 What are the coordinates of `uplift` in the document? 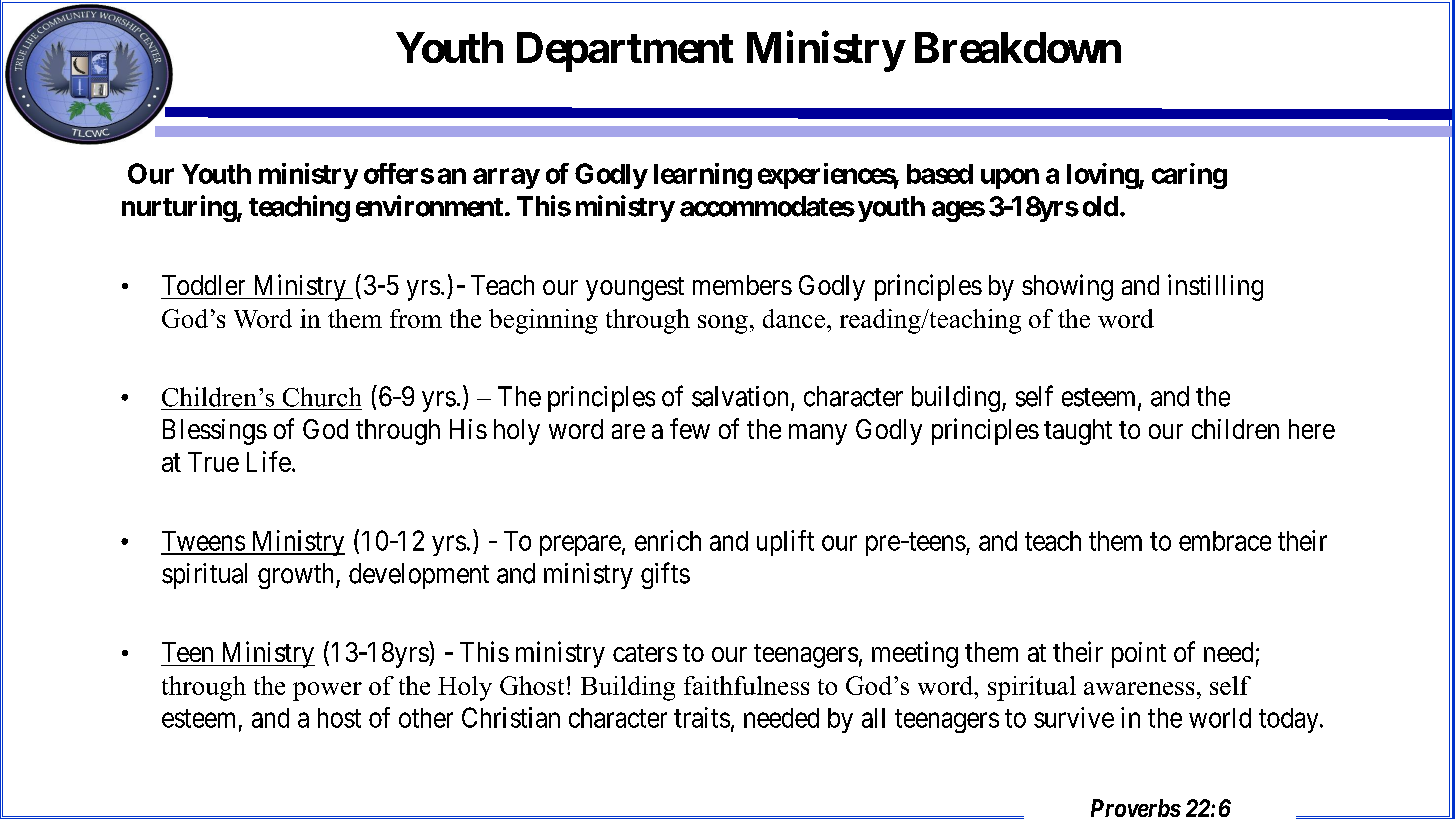 It's located at (785, 543).
